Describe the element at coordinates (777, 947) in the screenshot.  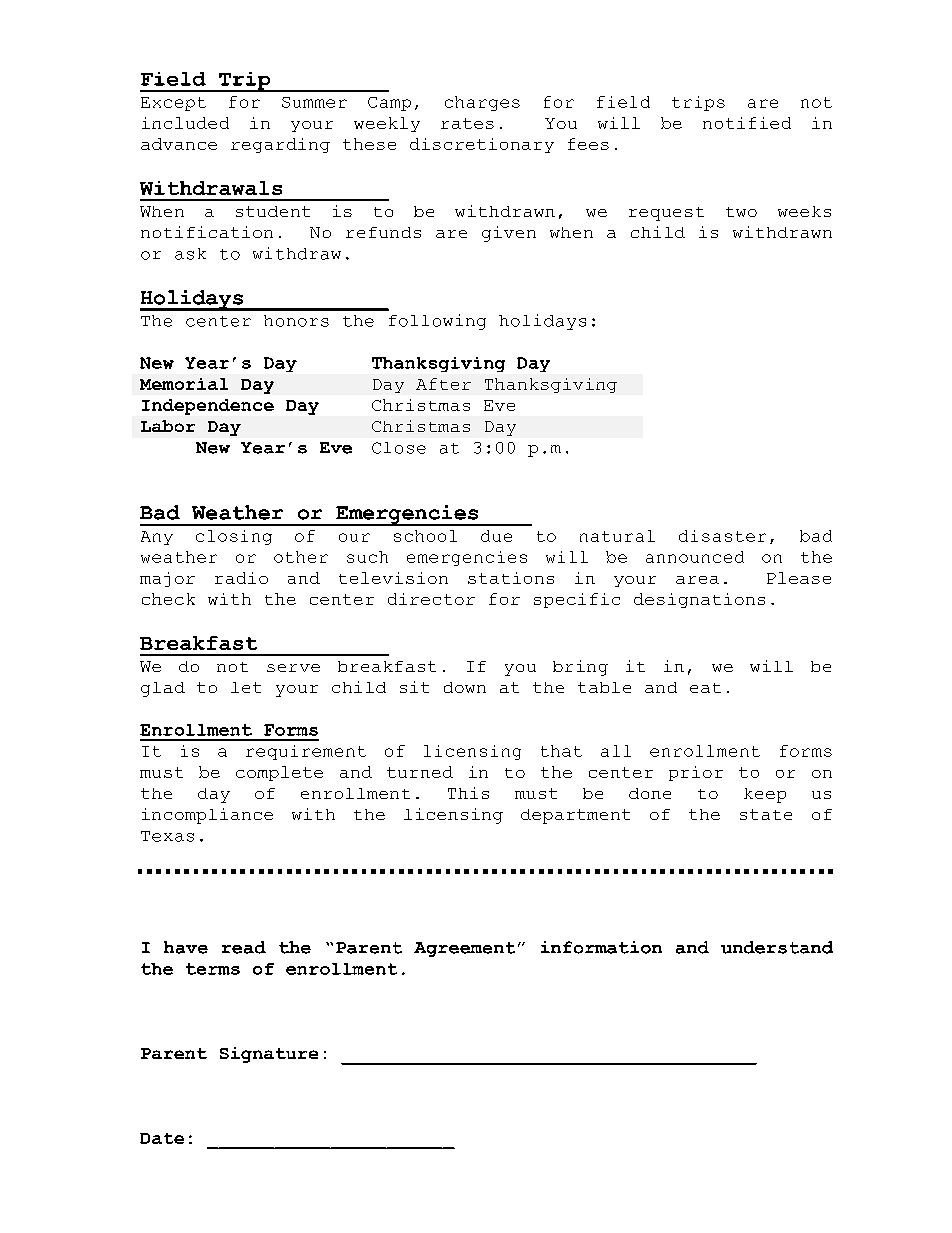
I see `understand` at that location.
